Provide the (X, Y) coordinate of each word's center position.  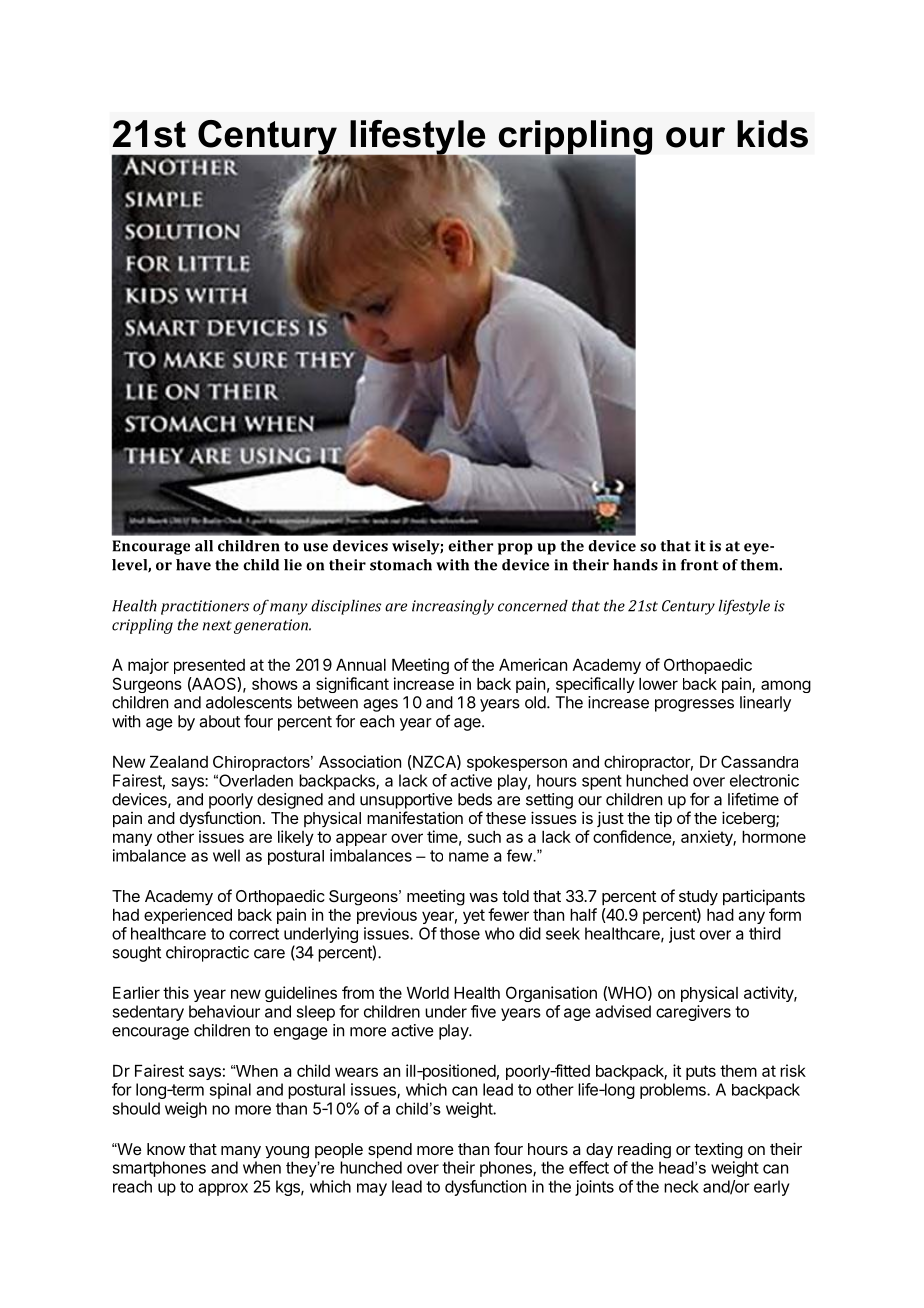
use (315, 547)
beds (475, 799)
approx (223, 1189)
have (193, 565)
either (470, 546)
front (700, 565)
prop (515, 549)
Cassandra (759, 761)
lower (658, 684)
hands (635, 565)
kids (772, 134)
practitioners (205, 607)
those (460, 933)
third (765, 933)
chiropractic (207, 954)
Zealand (179, 762)
